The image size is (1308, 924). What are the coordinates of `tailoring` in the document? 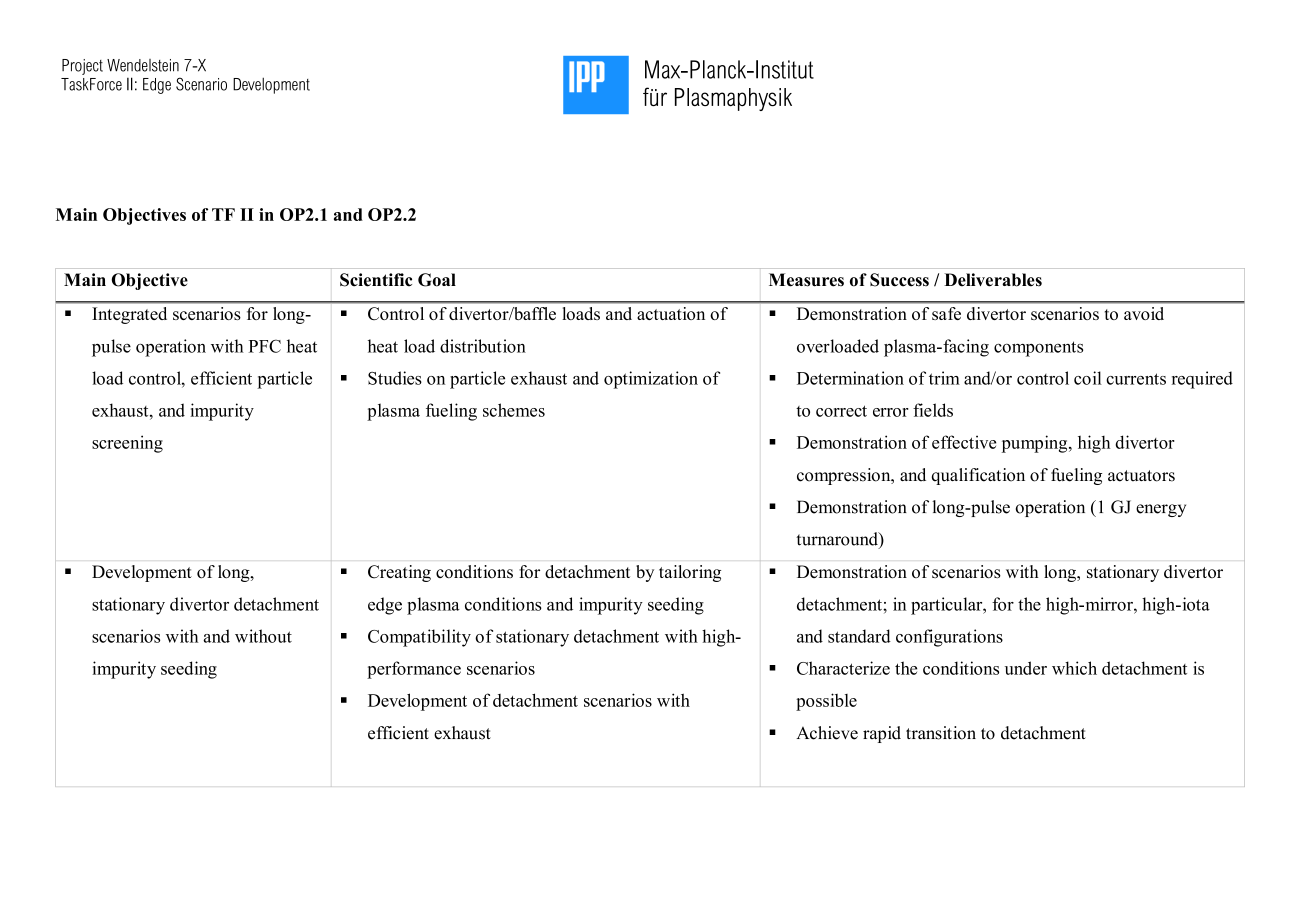 It's located at (690, 573).
